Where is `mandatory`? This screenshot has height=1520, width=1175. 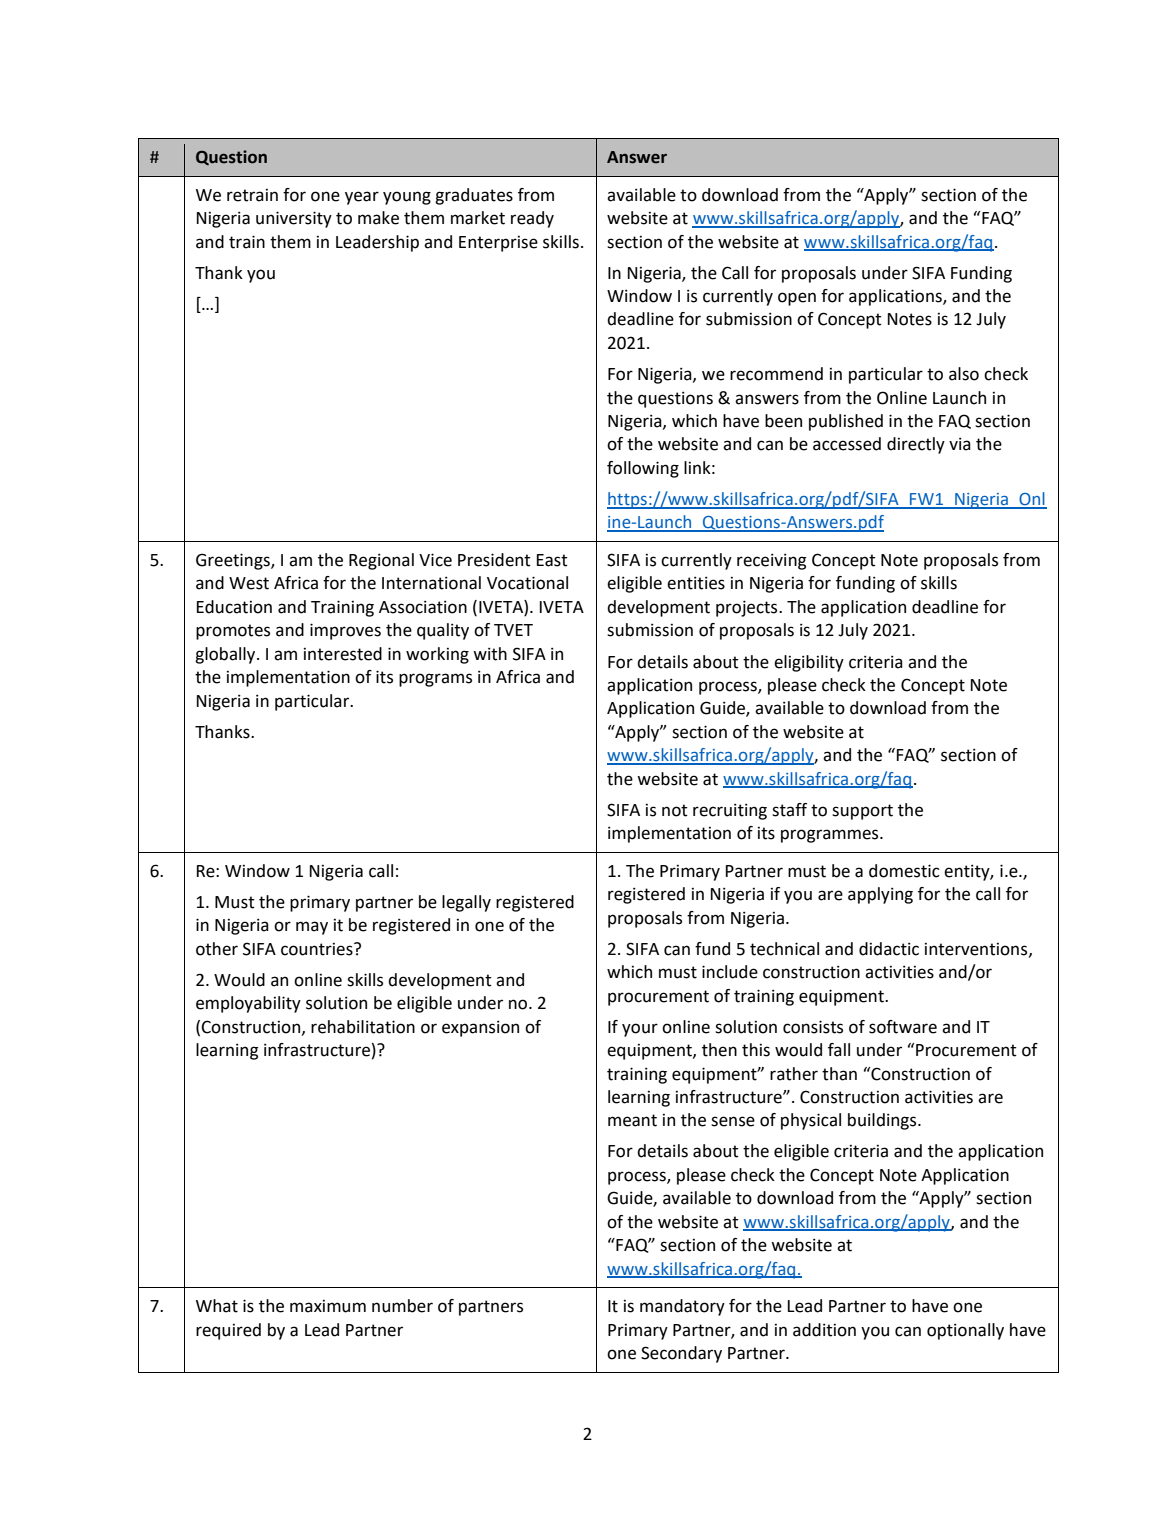 mandatory is located at coordinates (682, 1307).
